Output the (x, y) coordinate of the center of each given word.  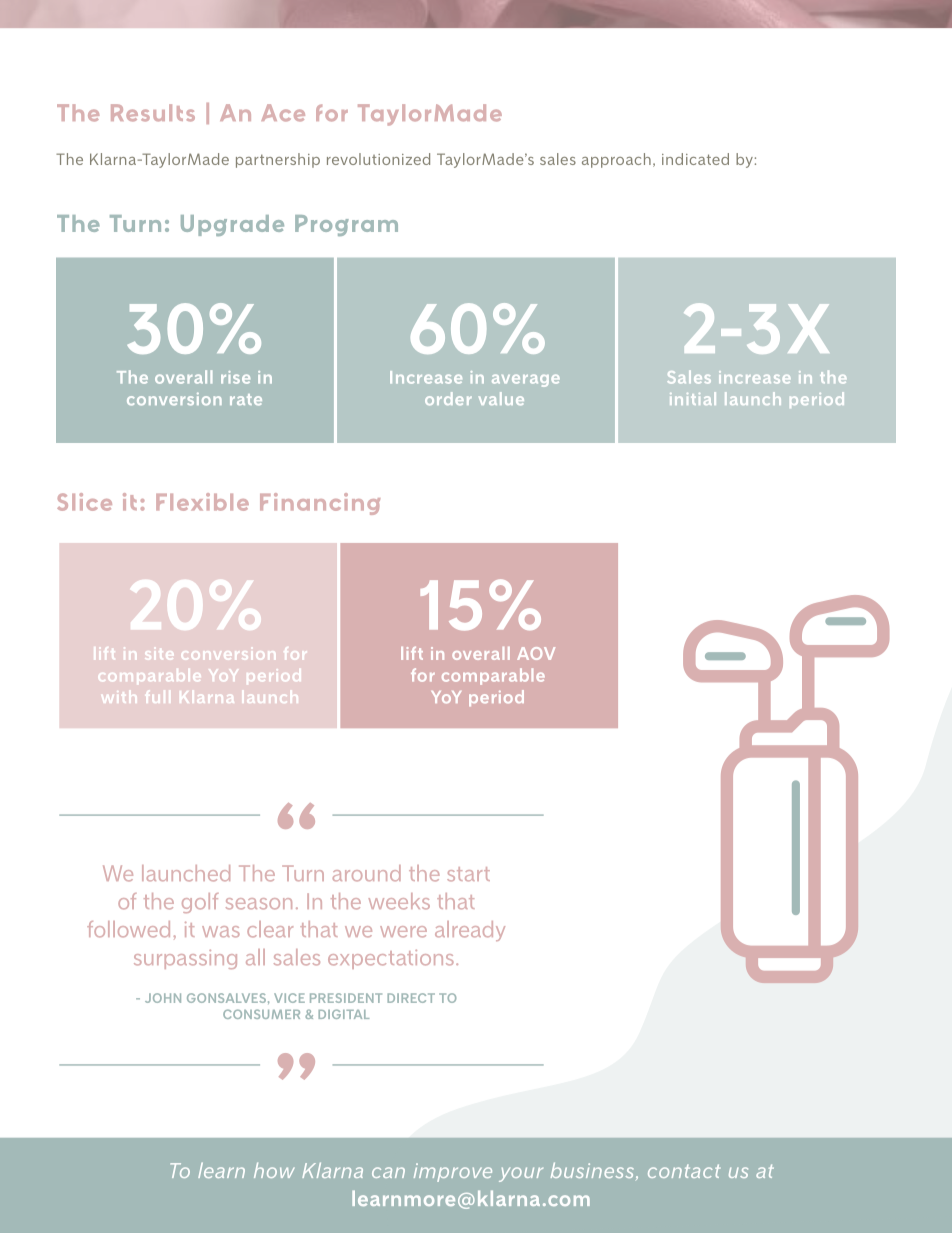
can (388, 1172)
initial (693, 398)
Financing (320, 504)
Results (153, 113)
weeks (399, 901)
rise (235, 377)
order (448, 398)
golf (200, 903)
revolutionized (378, 159)
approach (616, 160)
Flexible (202, 502)
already (470, 931)
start (468, 874)
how (274, 1170)
